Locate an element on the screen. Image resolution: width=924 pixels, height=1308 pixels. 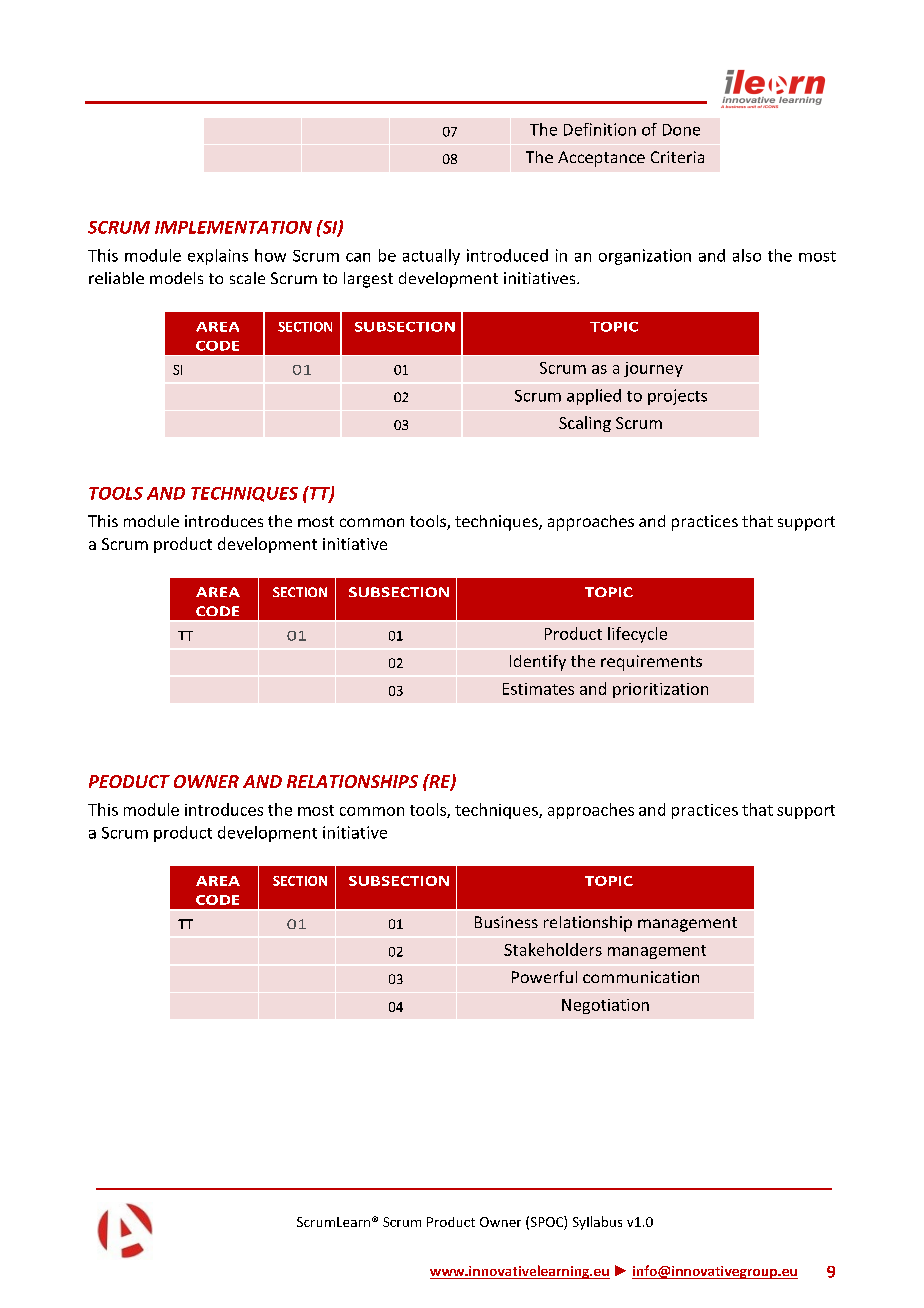
Identify is located at coordinates (538, 663).
